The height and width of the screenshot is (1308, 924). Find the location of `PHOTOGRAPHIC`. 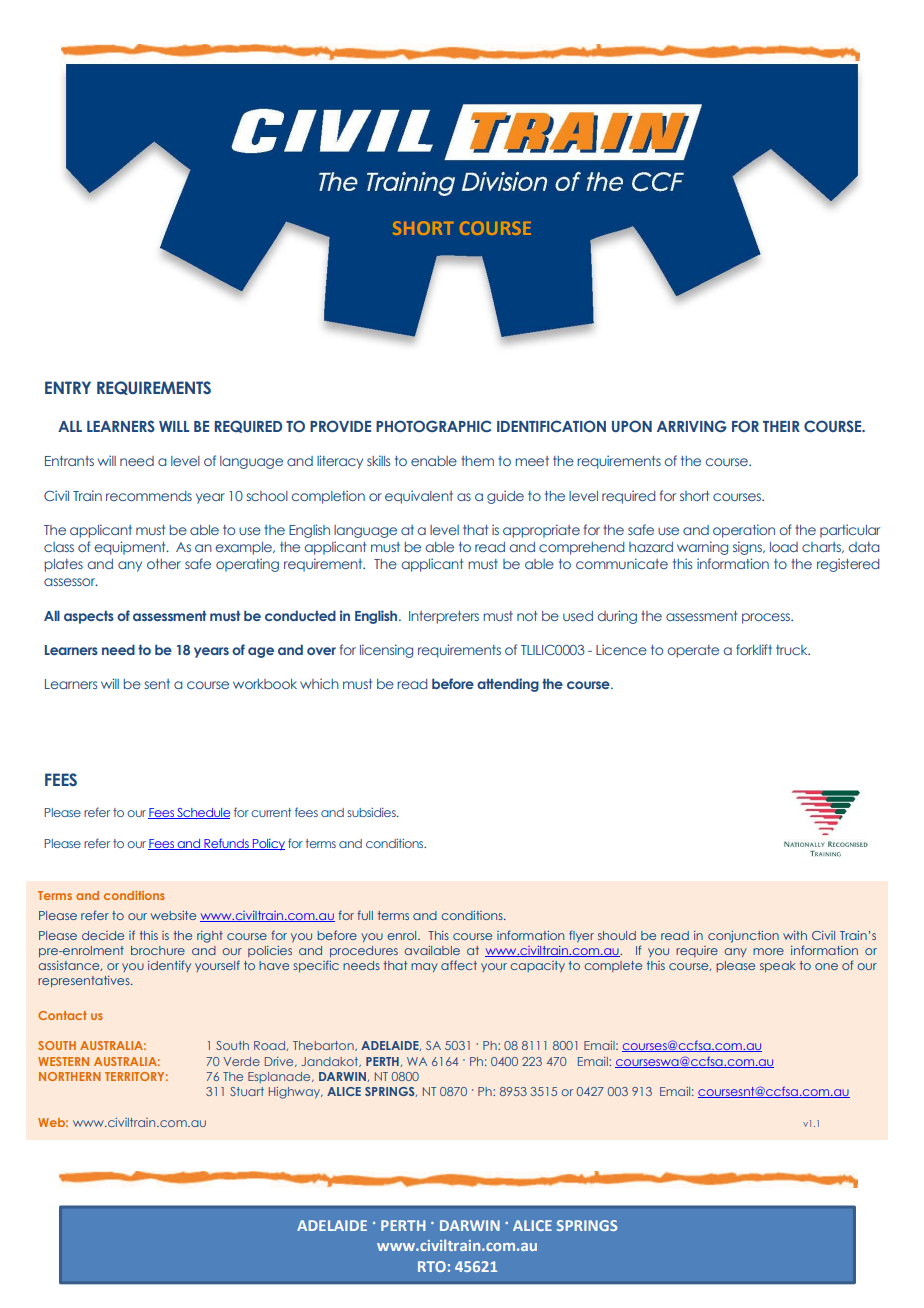

PHOTOGRAPHIC is located at coordinates (434, 426).
